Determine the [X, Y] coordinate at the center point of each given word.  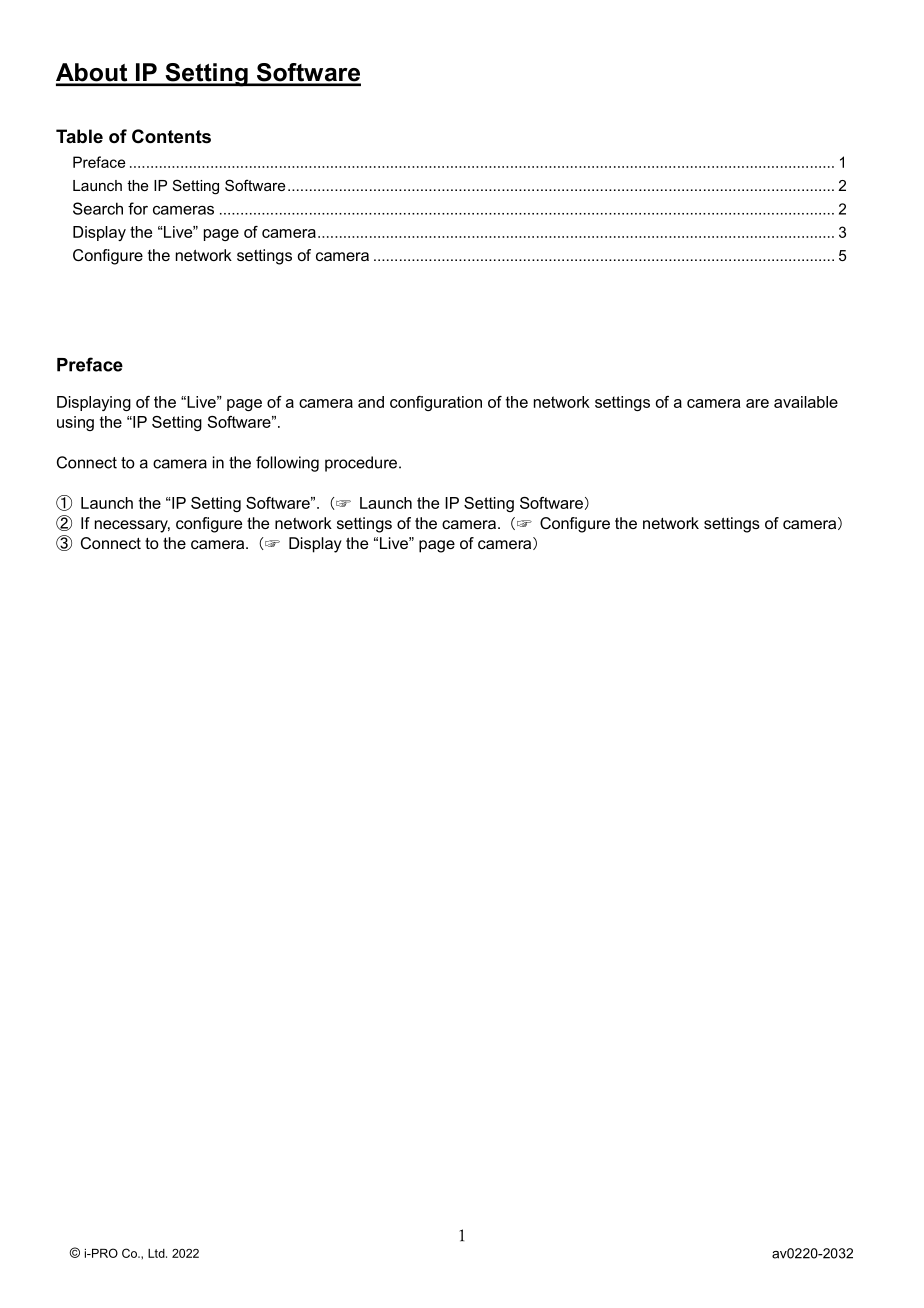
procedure [362, 464]
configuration [436, 403]
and [371, 402]
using [75, 423]
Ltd [157, 1253]
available [806, 402]
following [287, 464]
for [138, 208]
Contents [171, 136]
